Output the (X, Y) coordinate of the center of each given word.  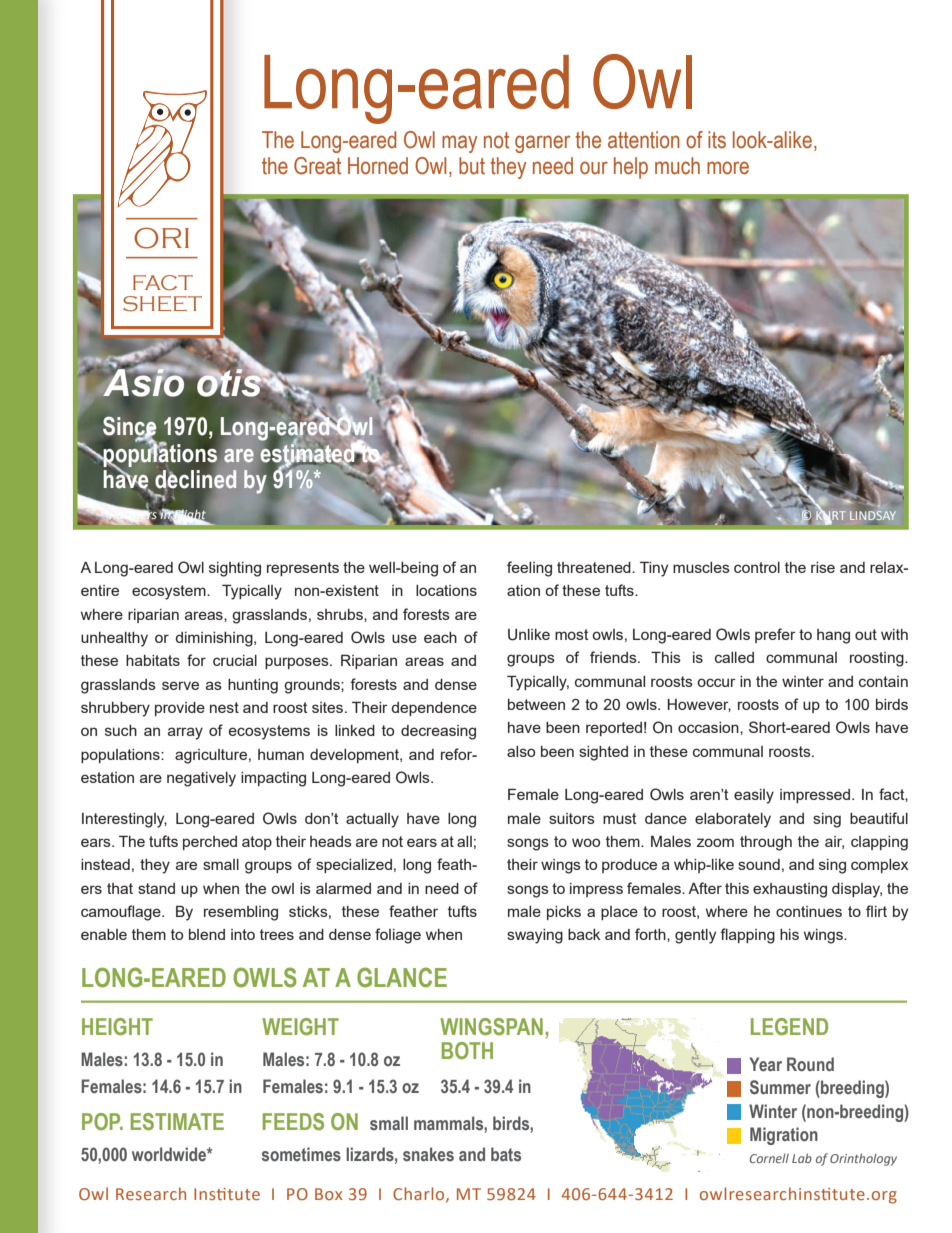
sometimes (301, 1154)
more (728, 168)
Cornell (769, 1158)
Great (317, 166)
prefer (775, 635)
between (536, 704)
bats (506, 1154)
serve (180, 685)
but (472, 166)
